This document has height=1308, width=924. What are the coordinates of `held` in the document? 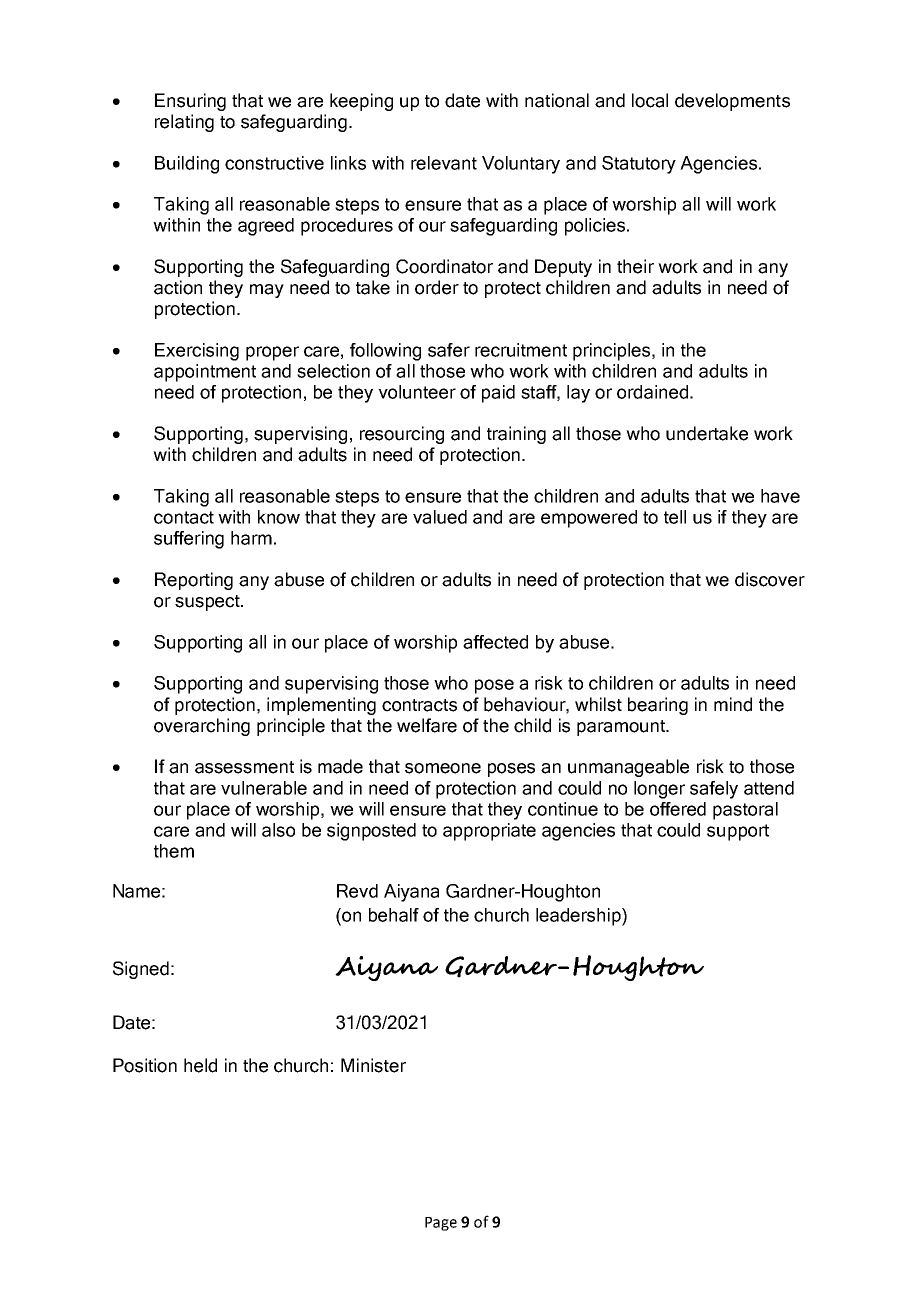 It's located at (200, 1065).
